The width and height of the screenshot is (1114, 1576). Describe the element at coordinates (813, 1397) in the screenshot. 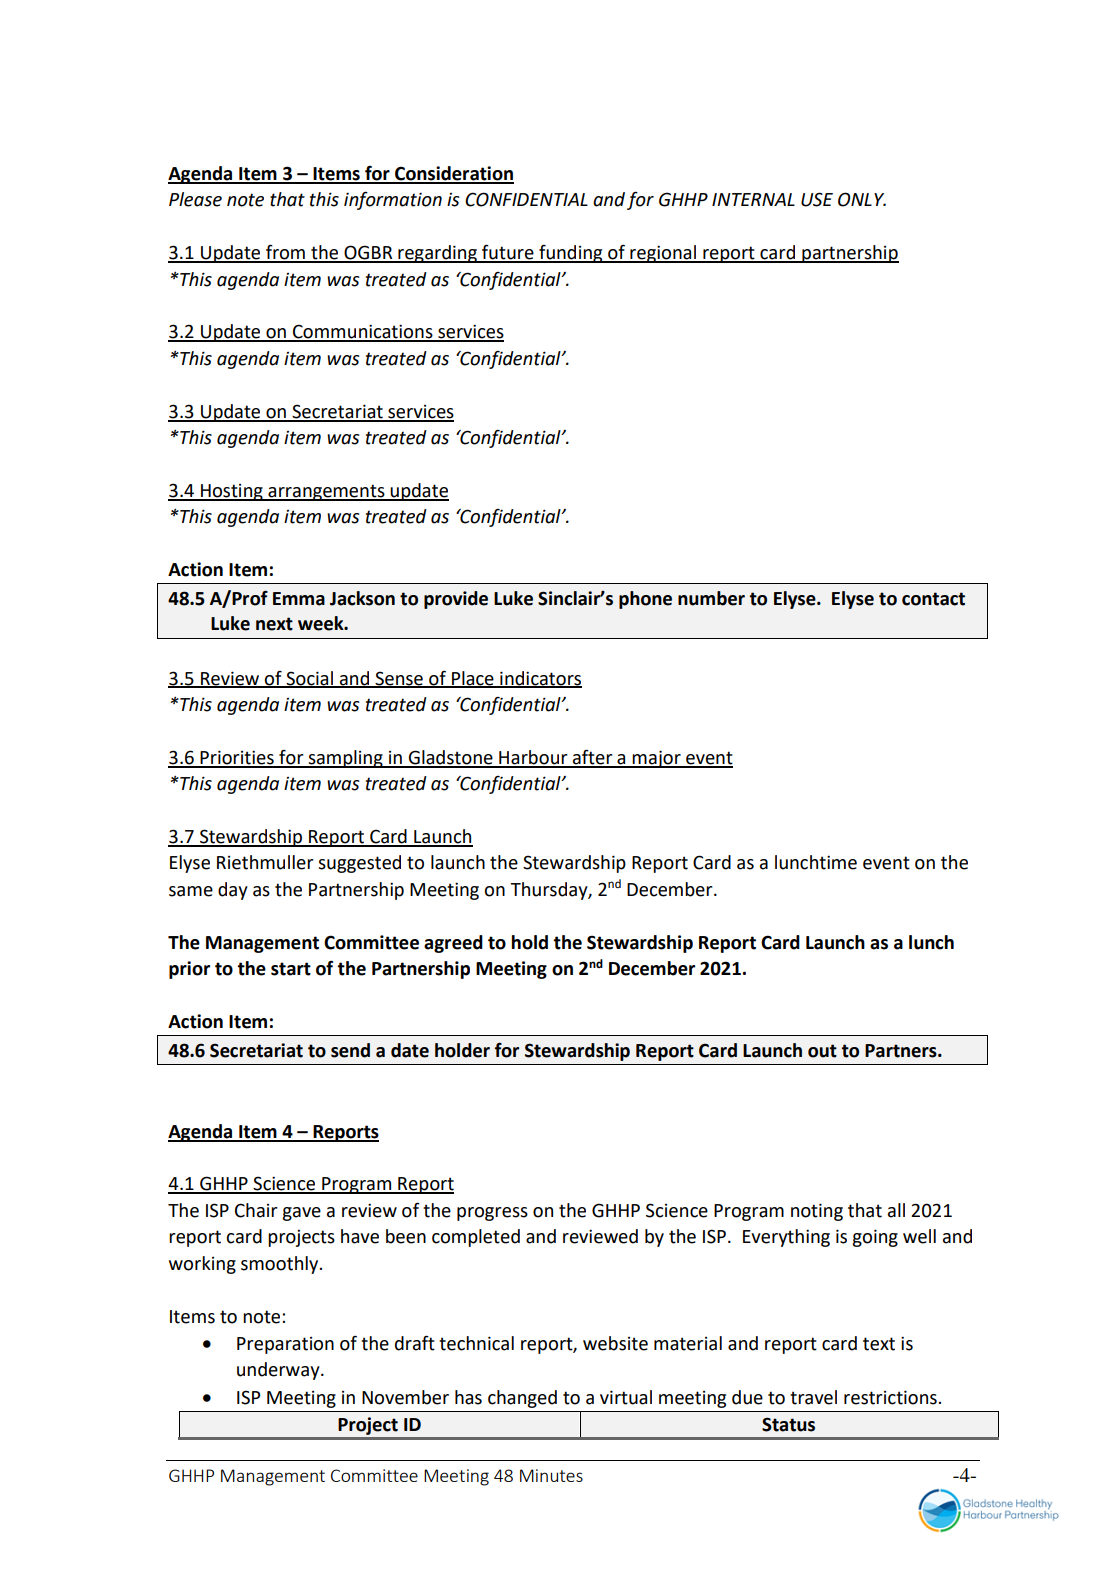

I see `travel` at that location.
